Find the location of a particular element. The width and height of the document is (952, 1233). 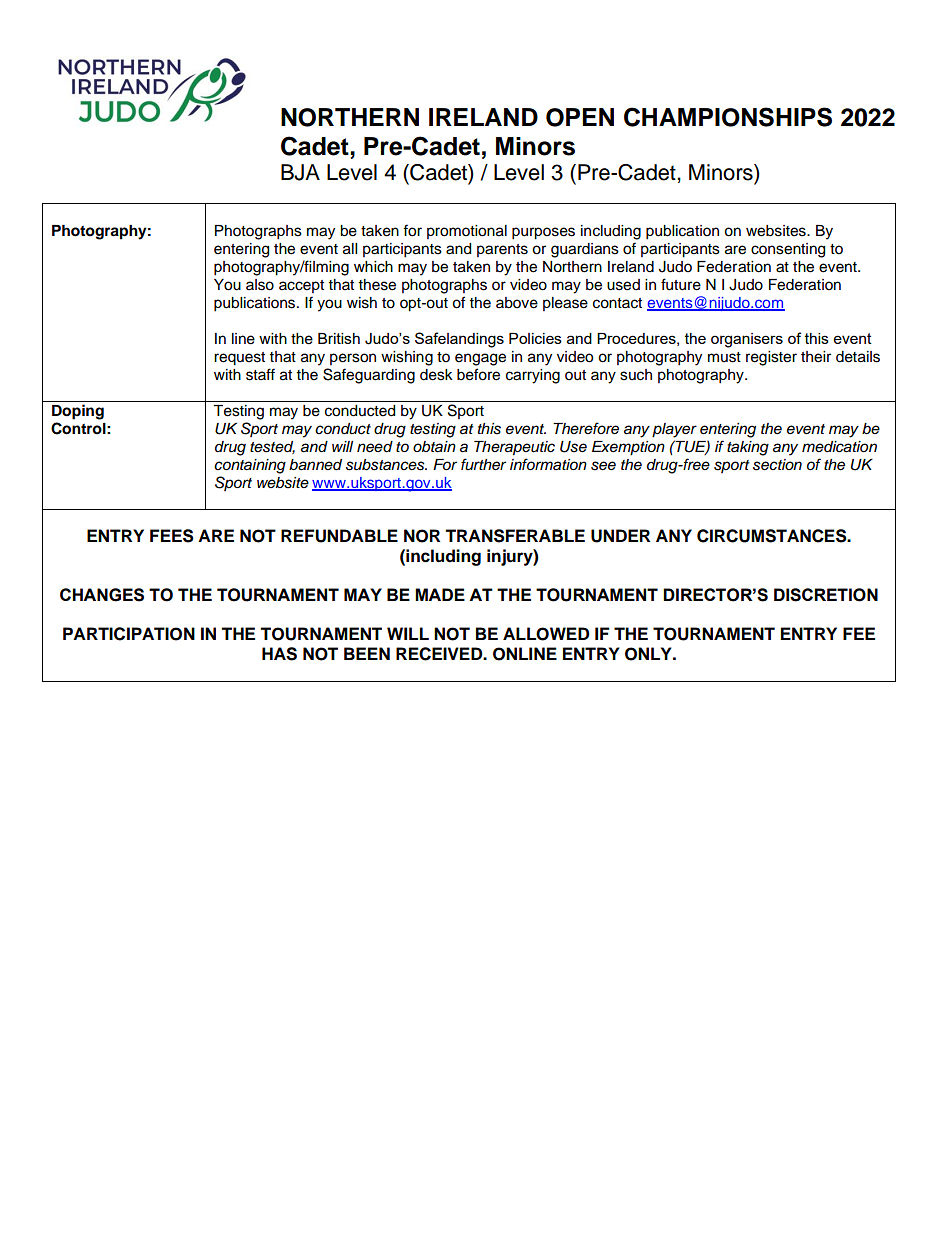

PARTICIPATION is located at coordinates (129, 634).
